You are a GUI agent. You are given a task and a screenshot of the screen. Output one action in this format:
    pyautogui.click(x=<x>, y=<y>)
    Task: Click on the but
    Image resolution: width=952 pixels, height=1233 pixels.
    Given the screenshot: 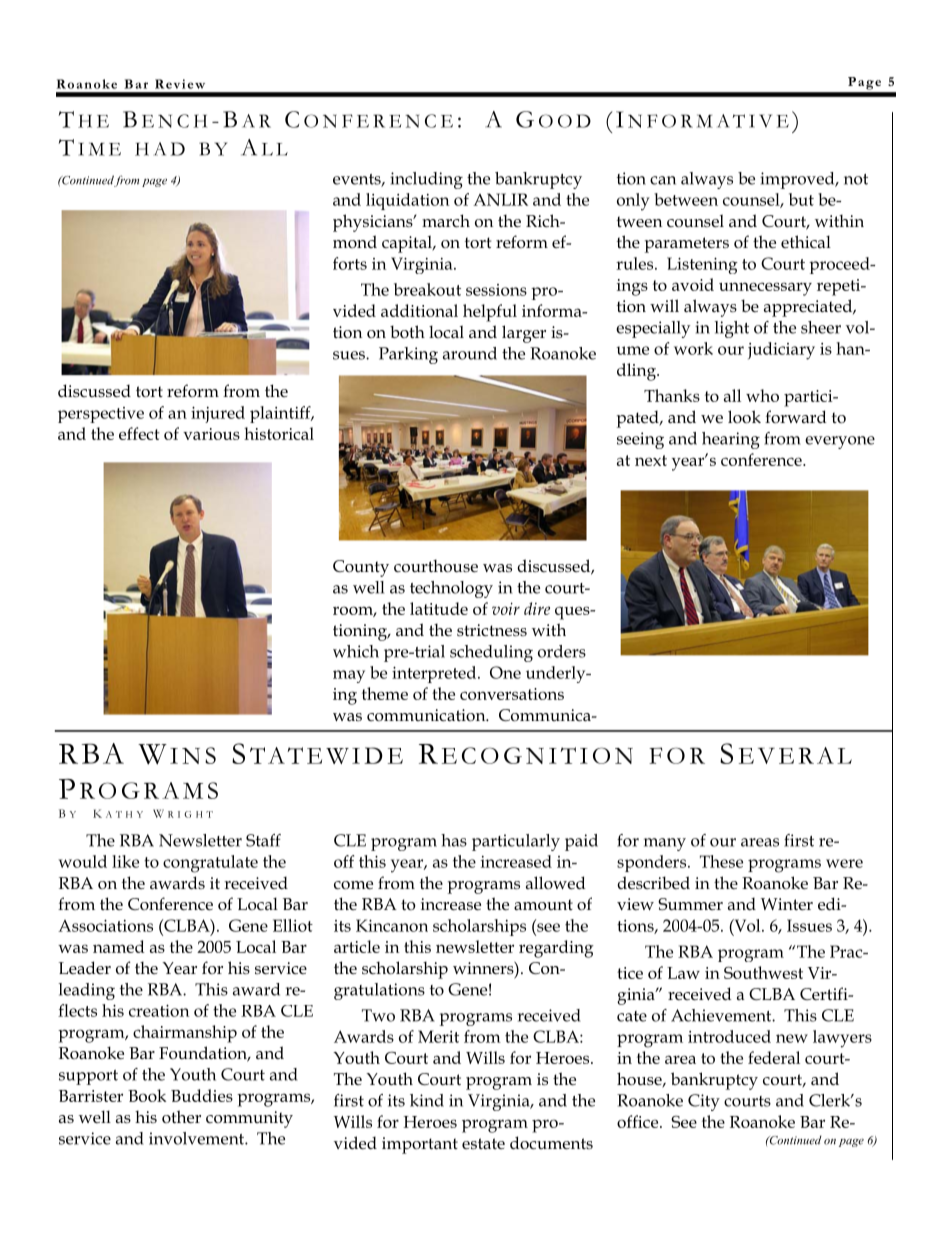 What is the action you would take?
    pyautogui.click(x=801, y=199)
